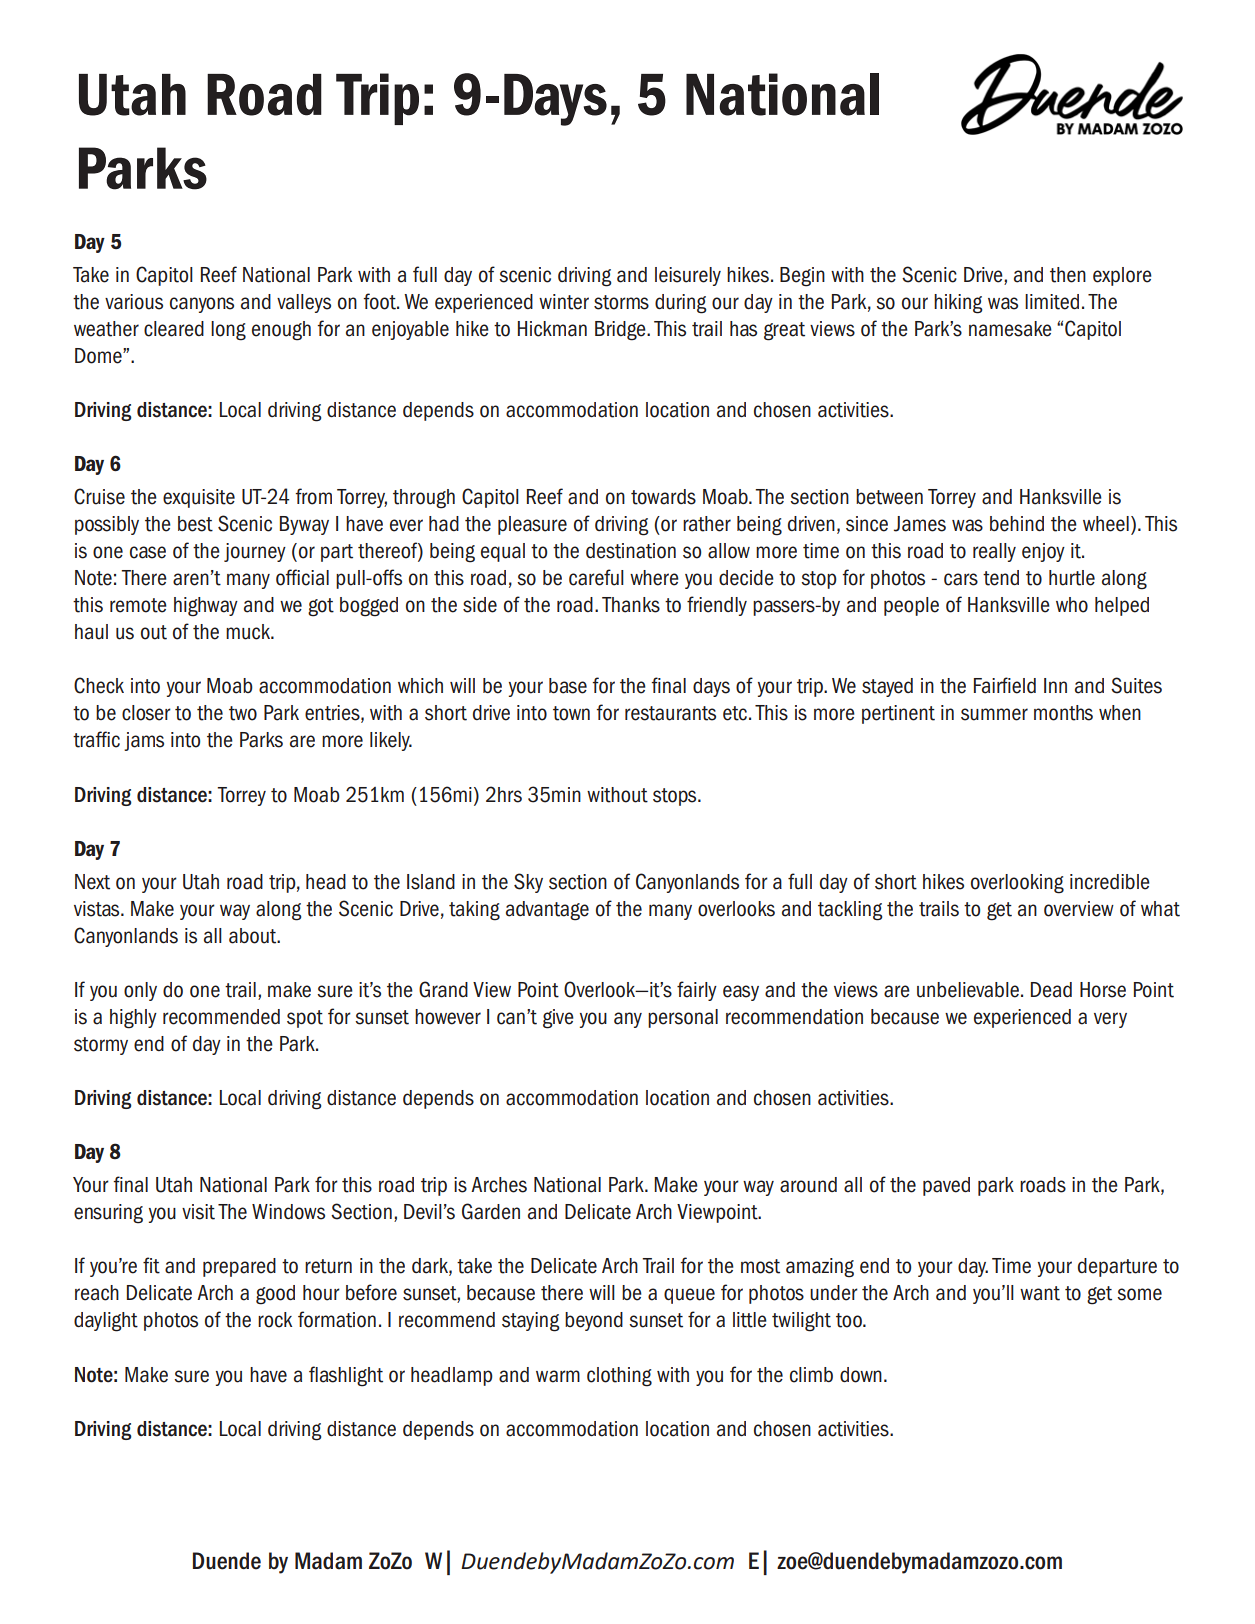 This screenshot has width=1255, height=1624. What do you see at coordinates (1040, 1293) in the screenshot?
I see `want` at bounding box center [1040, 1293].
